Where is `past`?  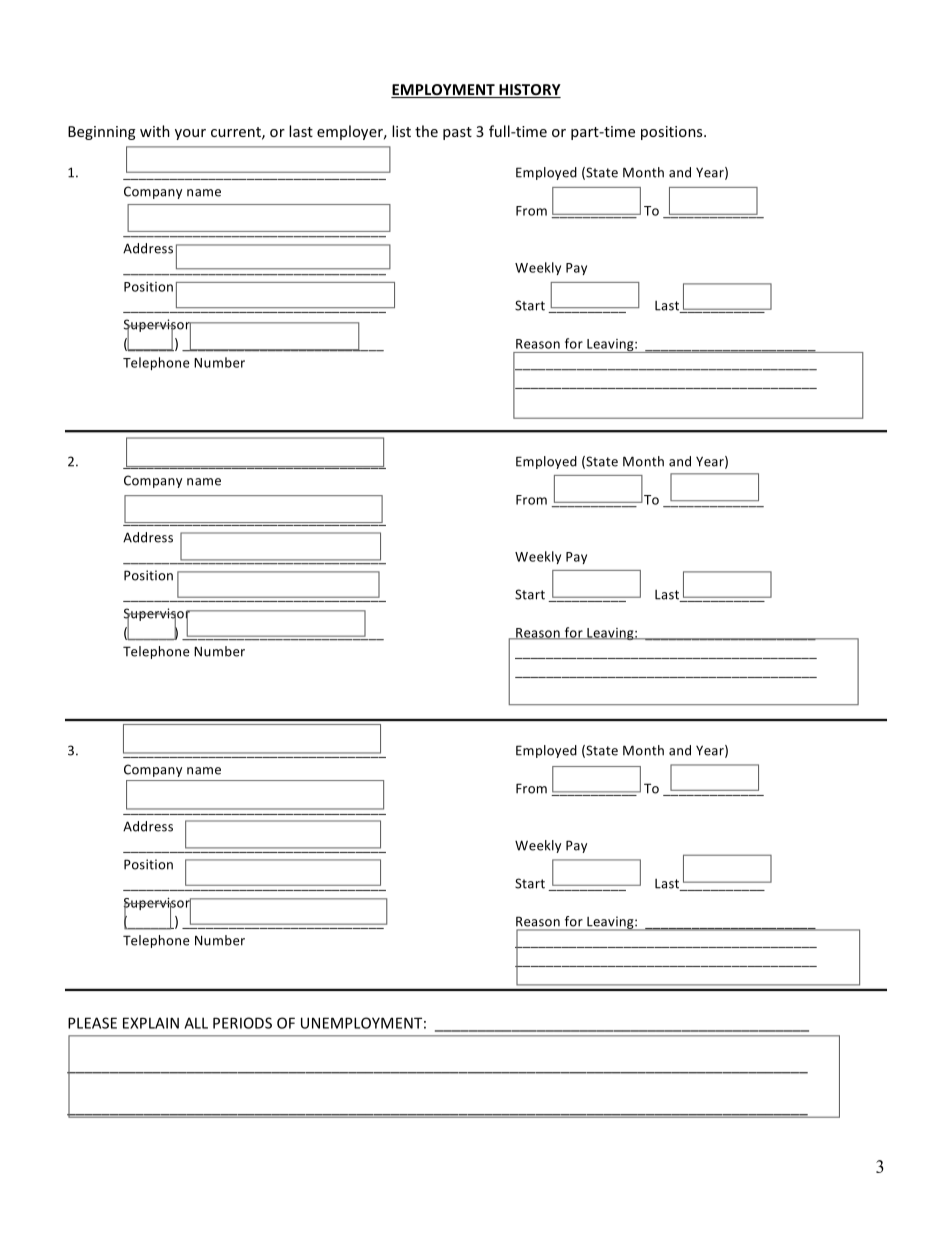
past is located at coordinates (457, 133).
